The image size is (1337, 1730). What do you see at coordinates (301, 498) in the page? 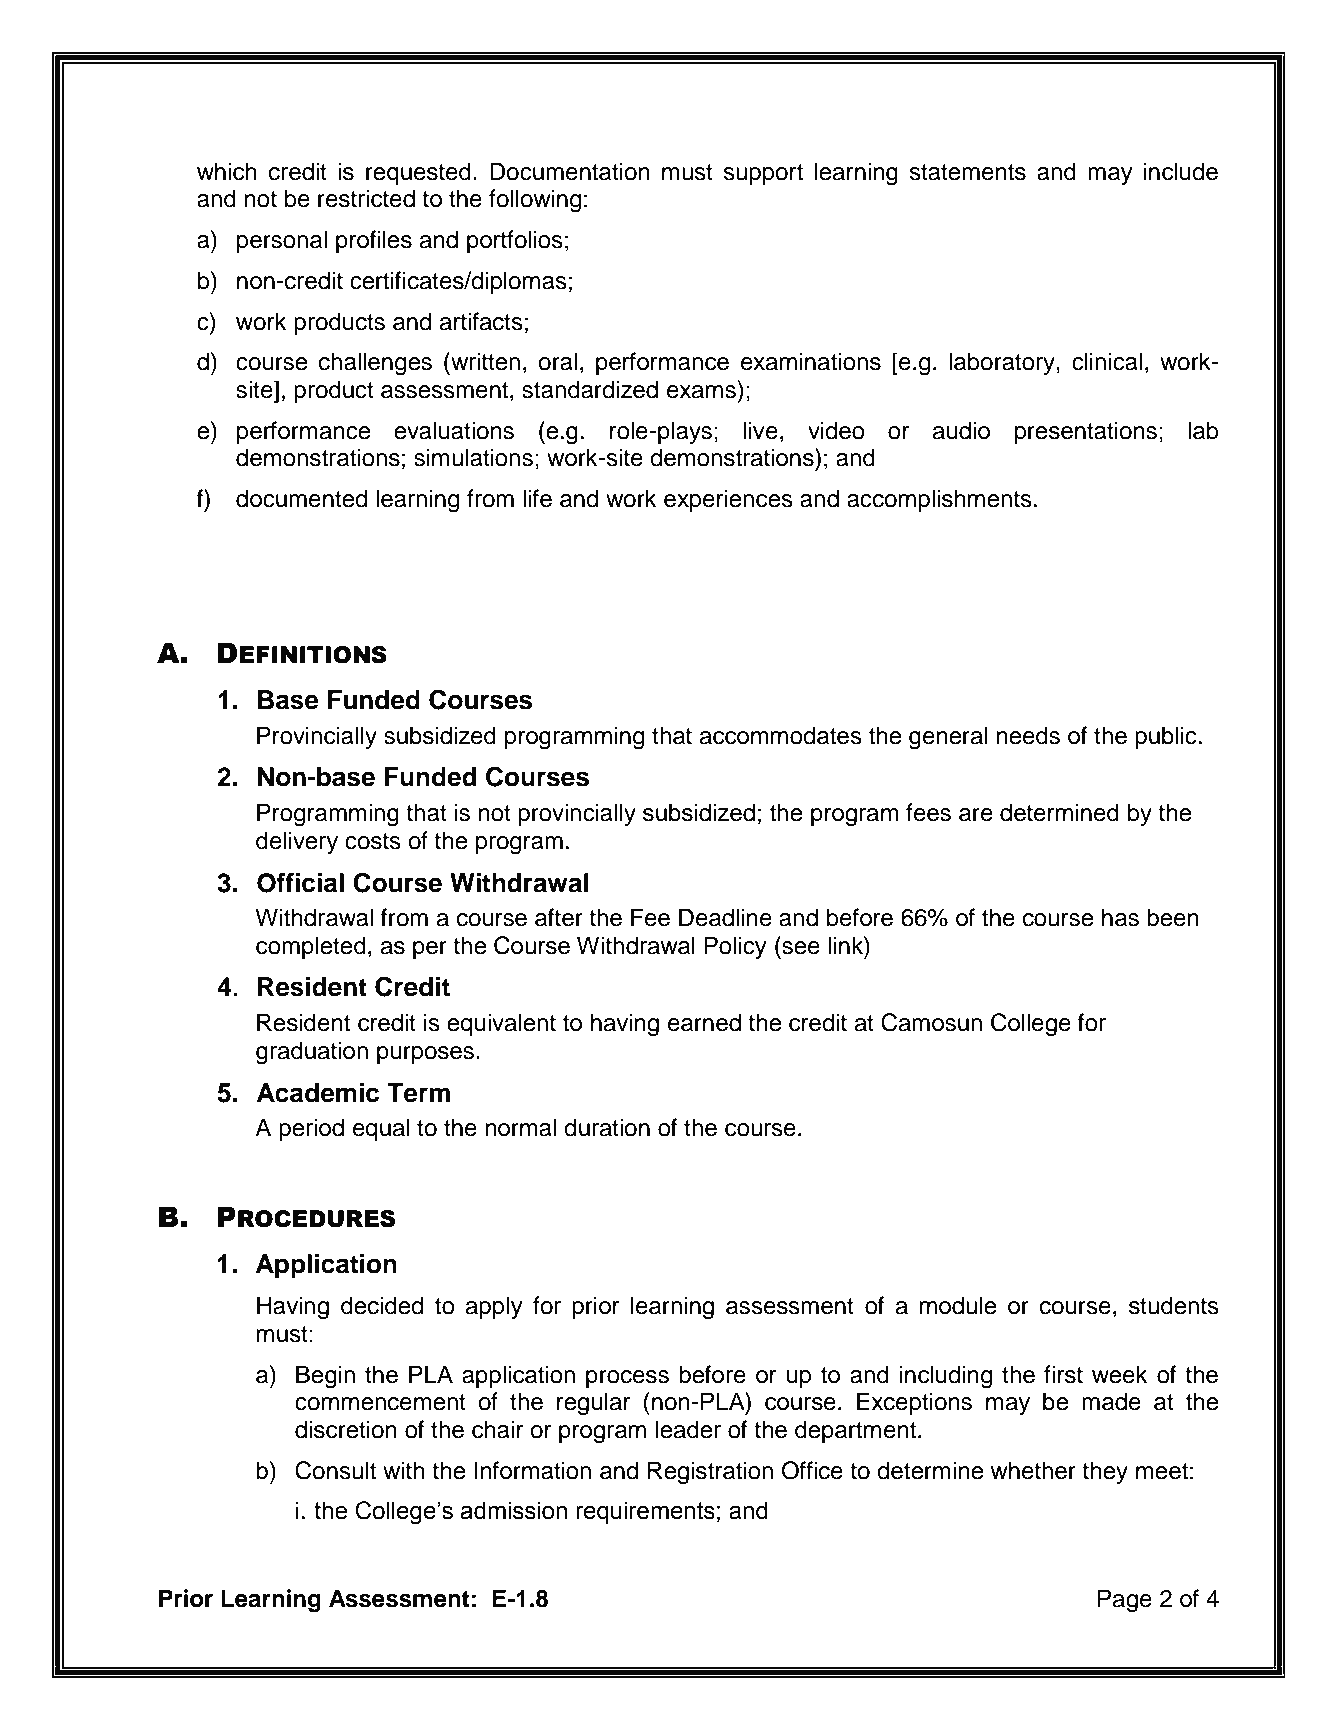
I see `documented` at bounding box center [301, 498].
